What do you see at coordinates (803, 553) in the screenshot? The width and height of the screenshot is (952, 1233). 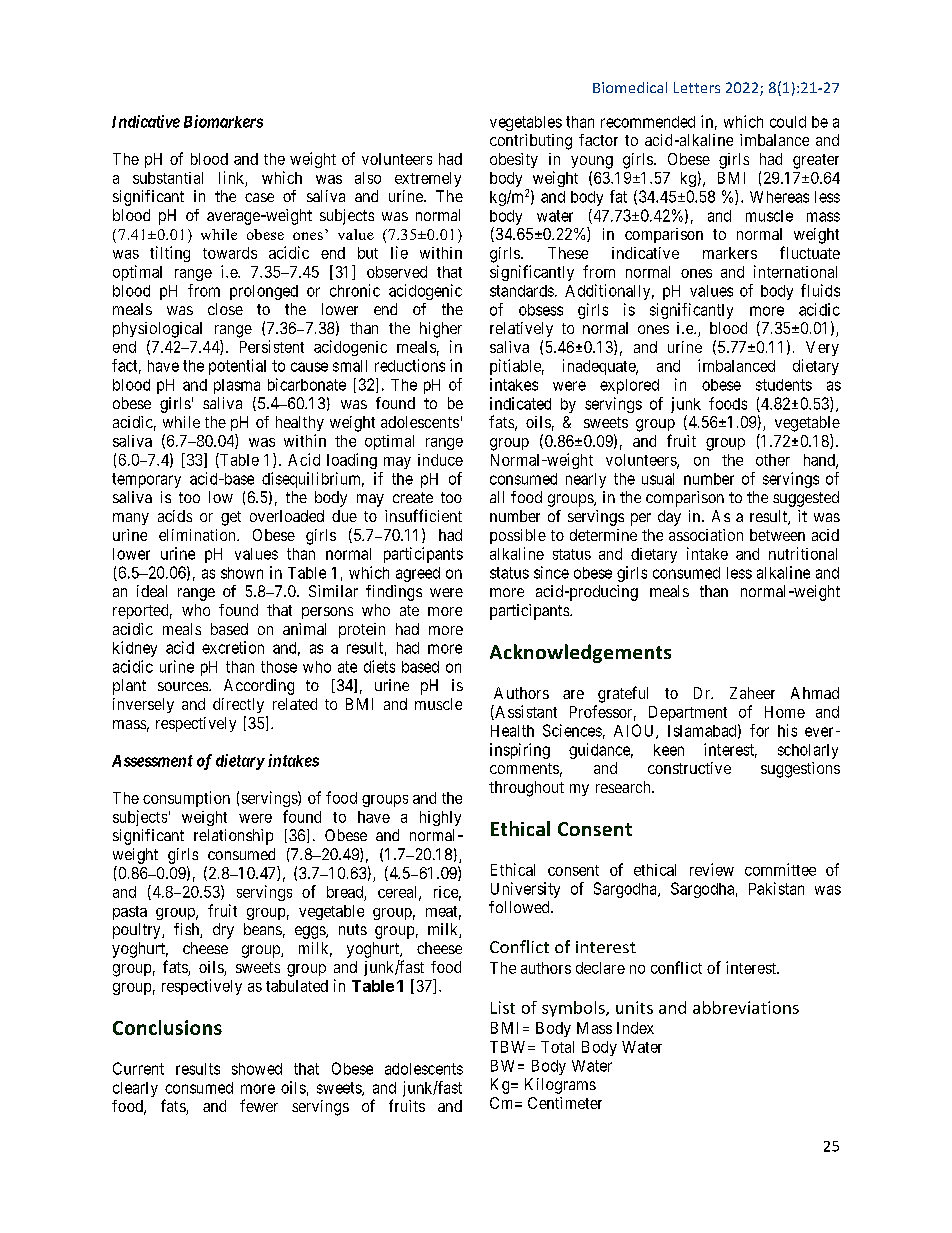 I see `nutritional` at bounding box center [803, 553].
